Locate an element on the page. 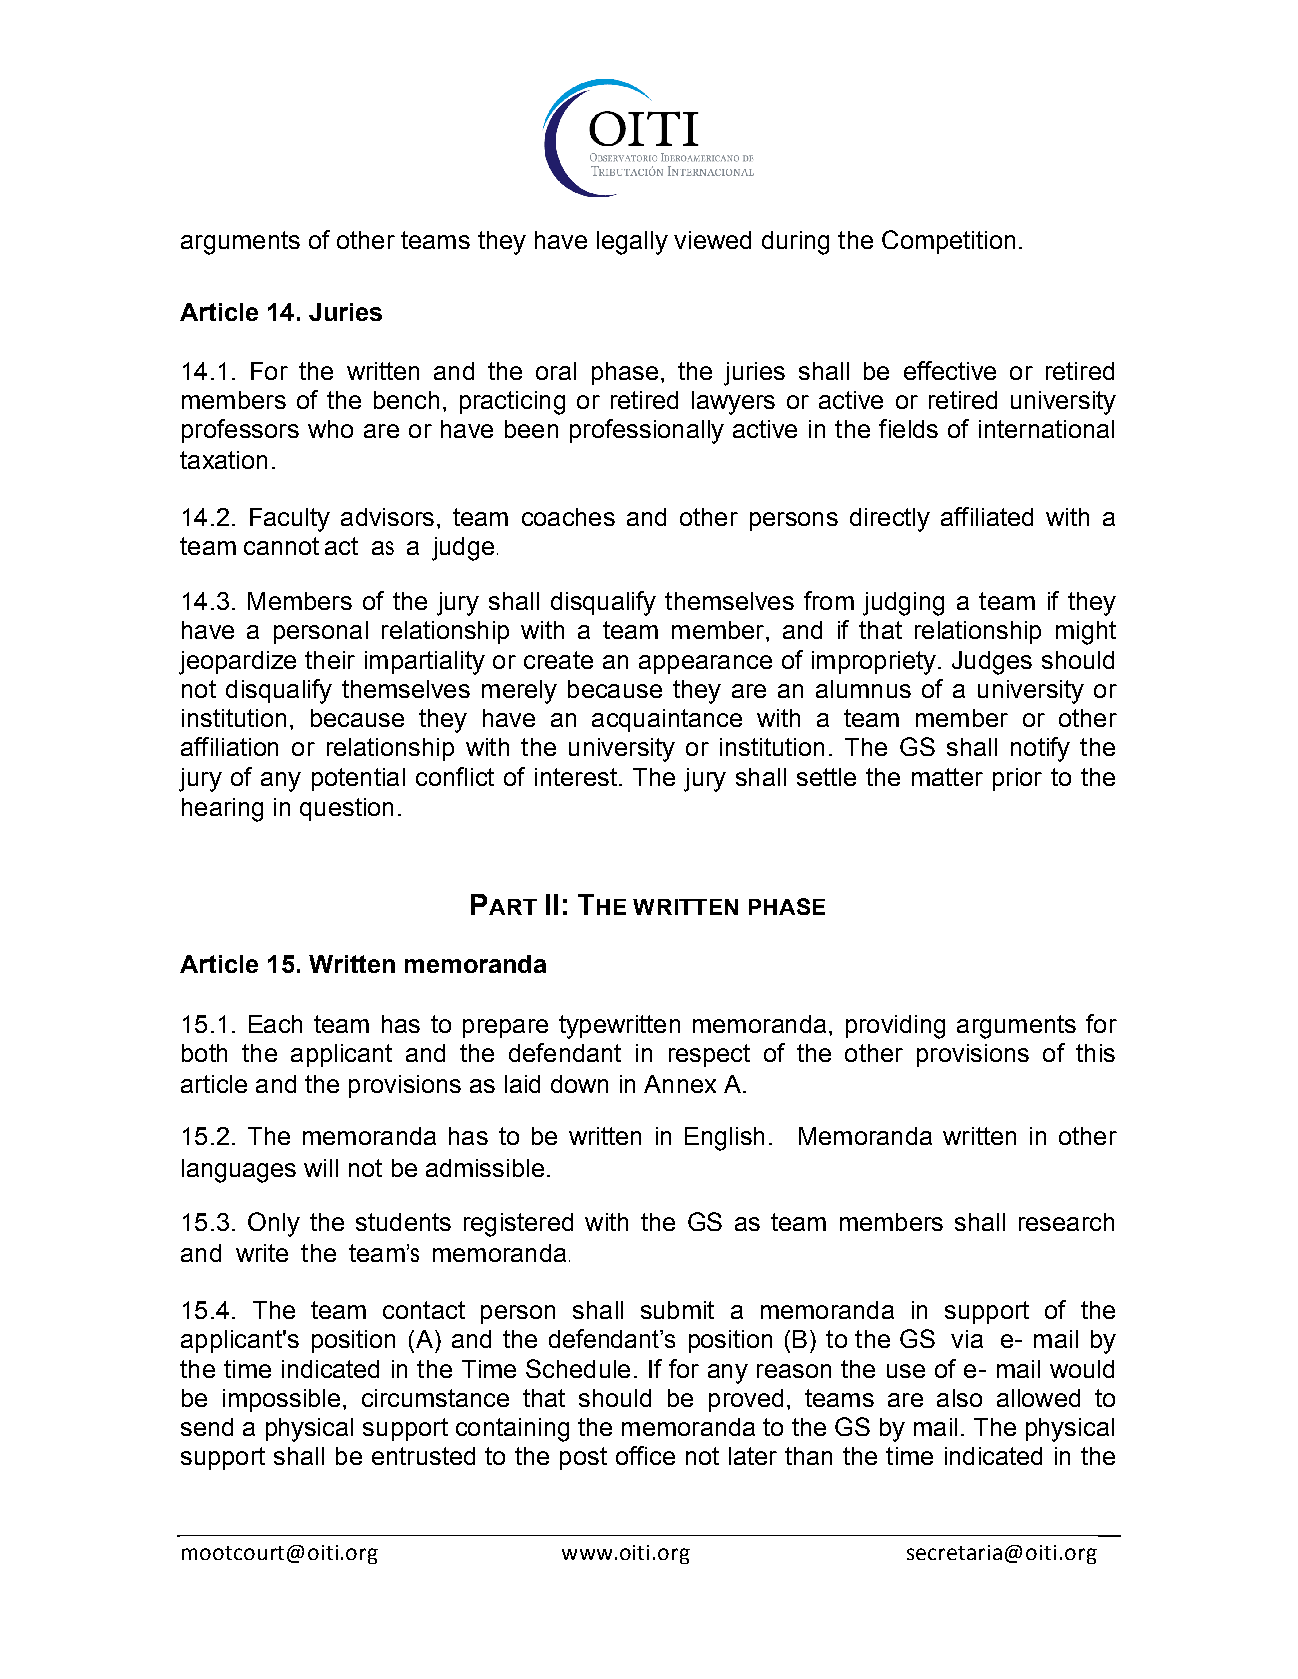 Image resolution: width=1298 pixels, height=1679 pixels. providing is located at coordinates (895, 1027).
